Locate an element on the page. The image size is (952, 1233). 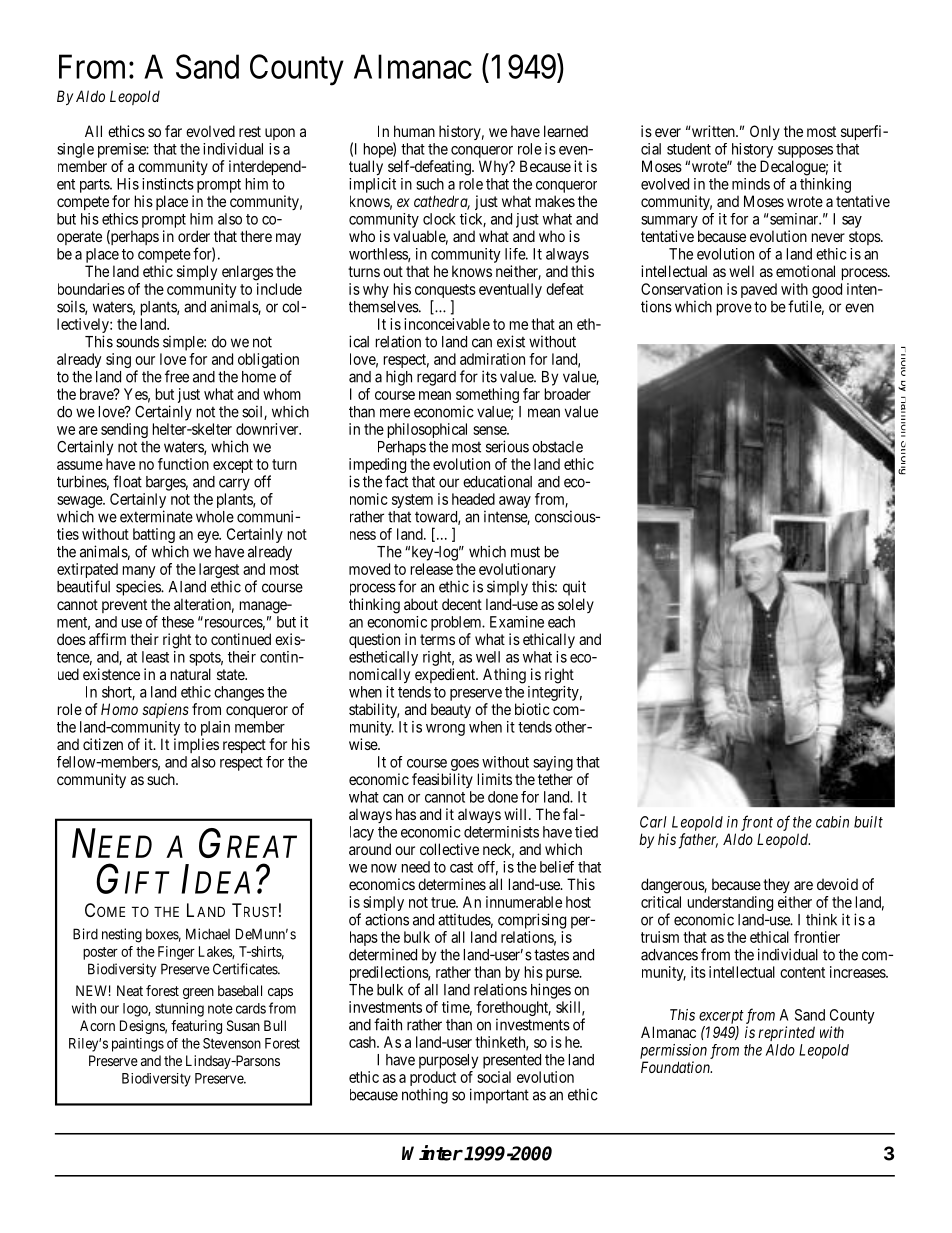
purposely is located at coordinates (448, 1061).
